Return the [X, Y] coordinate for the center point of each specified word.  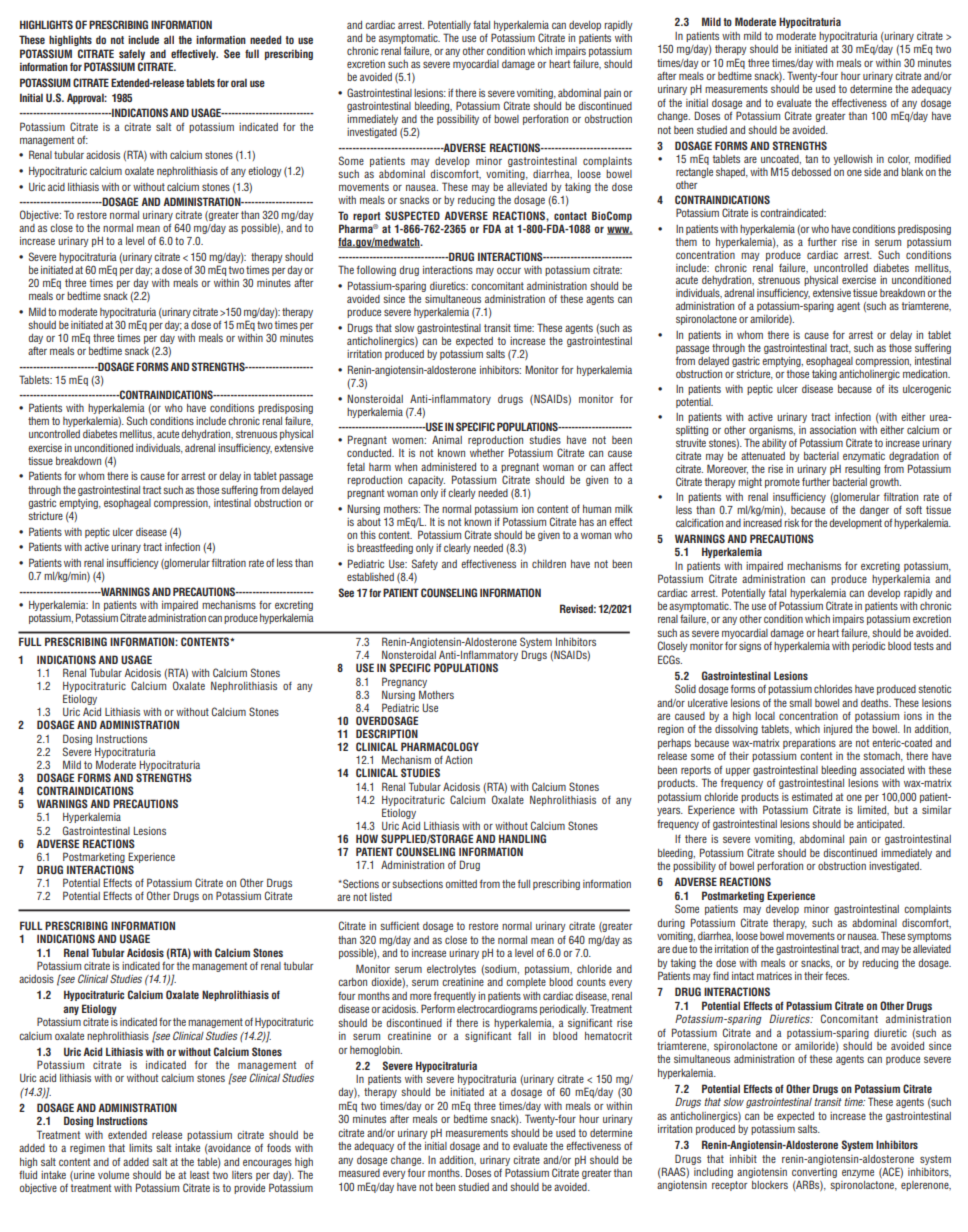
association [833, 430]
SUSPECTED [412, 215]
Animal [447, 439]
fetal [356, 466]
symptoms [929, 937]
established [370, 577]
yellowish [853, 160]
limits [140, 1148]
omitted [461, 884]
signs [750, 647]
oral [239, 82]
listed [381, 897]
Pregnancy [404, 682]
